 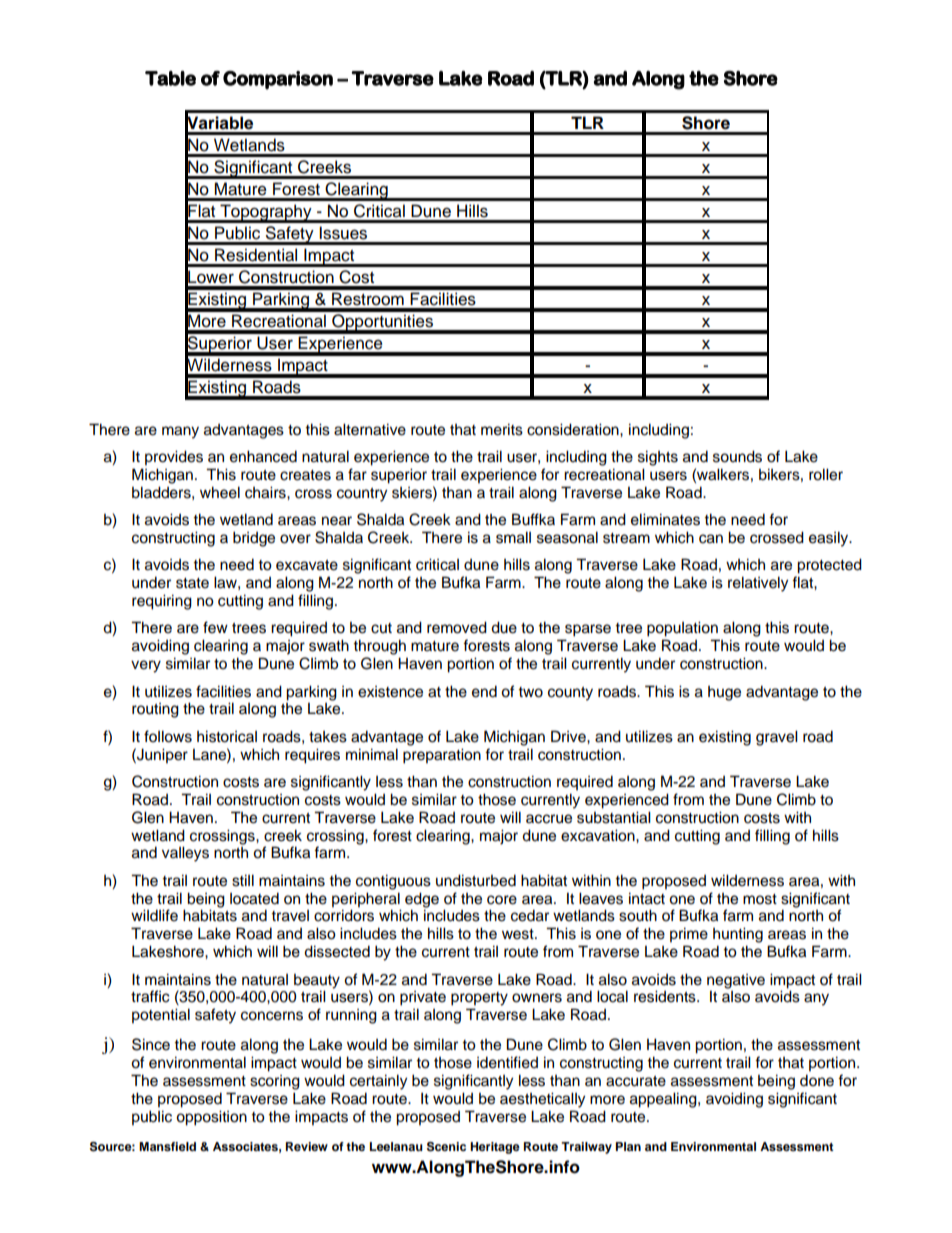 What do you see at coordinates (476, 880) in the document?
I see `undisturbed` at bounding box center [476, 880].
